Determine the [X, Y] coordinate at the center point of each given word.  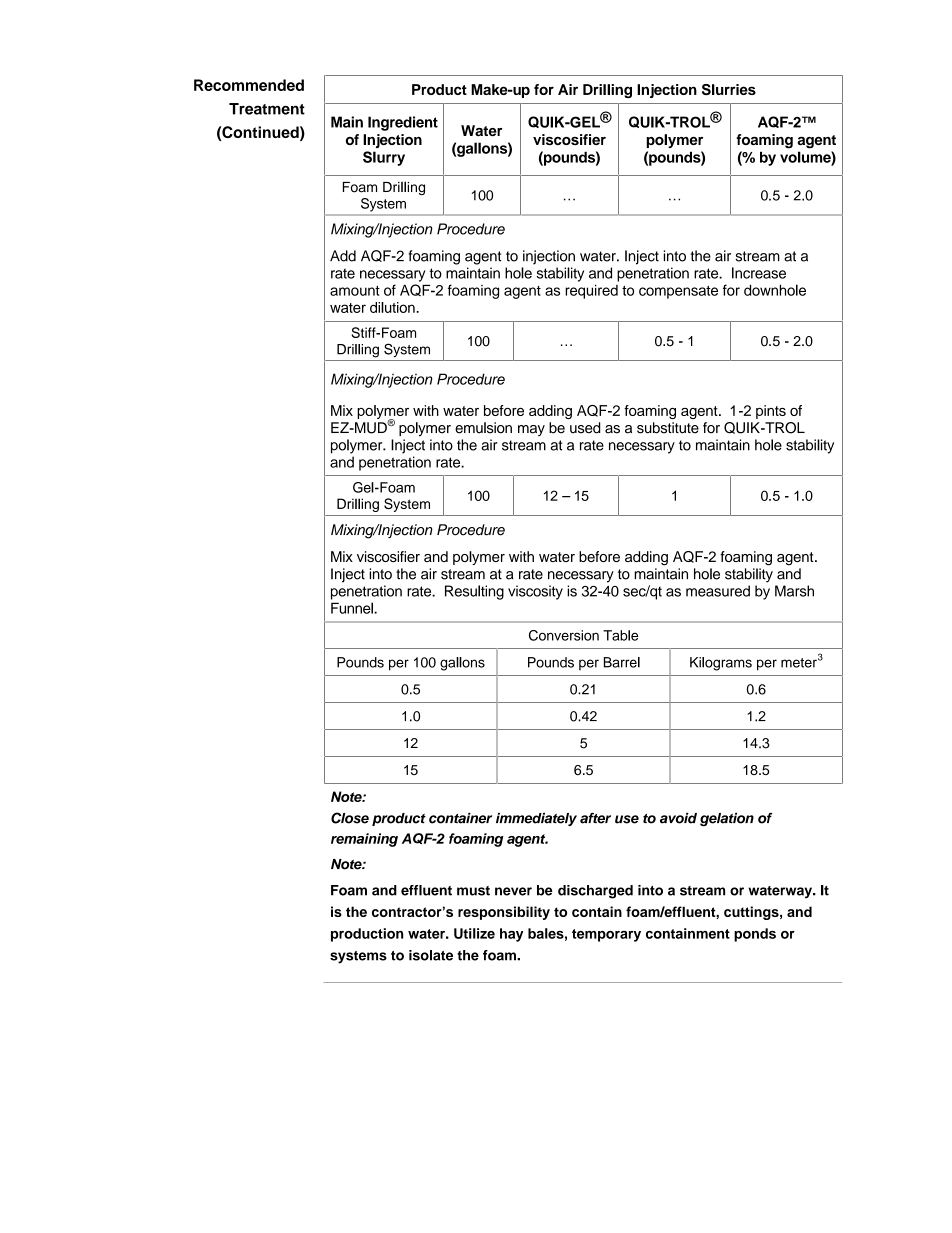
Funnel [353, 608]
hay [511, 935]
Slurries [729, 89]
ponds [755, 935]
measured [718, 591]
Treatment [267, 109]
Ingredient [403, 123]
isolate [431, 955]
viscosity [535, 592]
